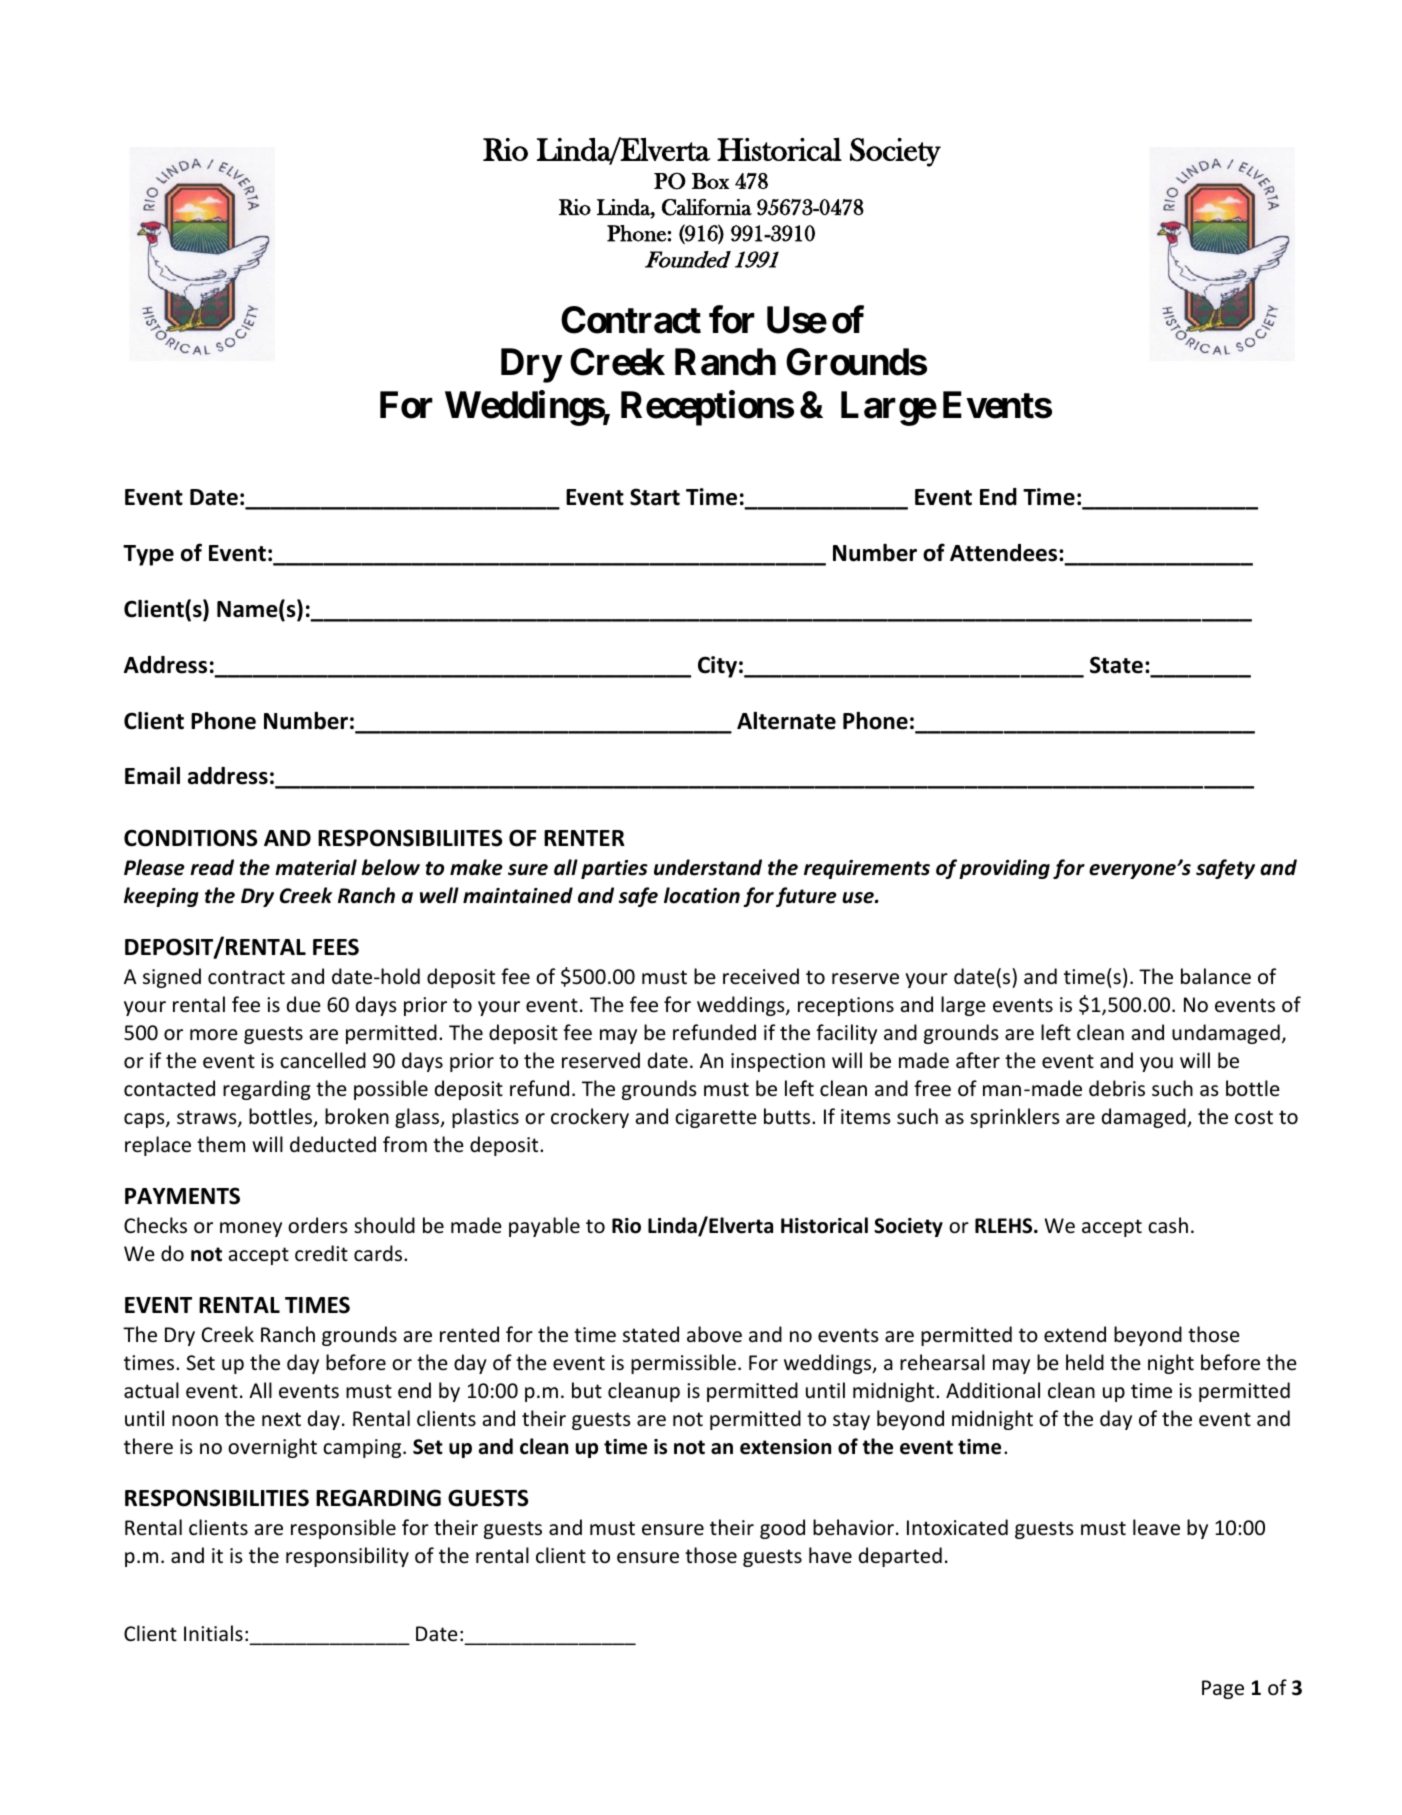 The image size is (1402, 1815). What do you see at coordinates (707, 207) in the page?
I see `California` at bounding box center [707, 207].
